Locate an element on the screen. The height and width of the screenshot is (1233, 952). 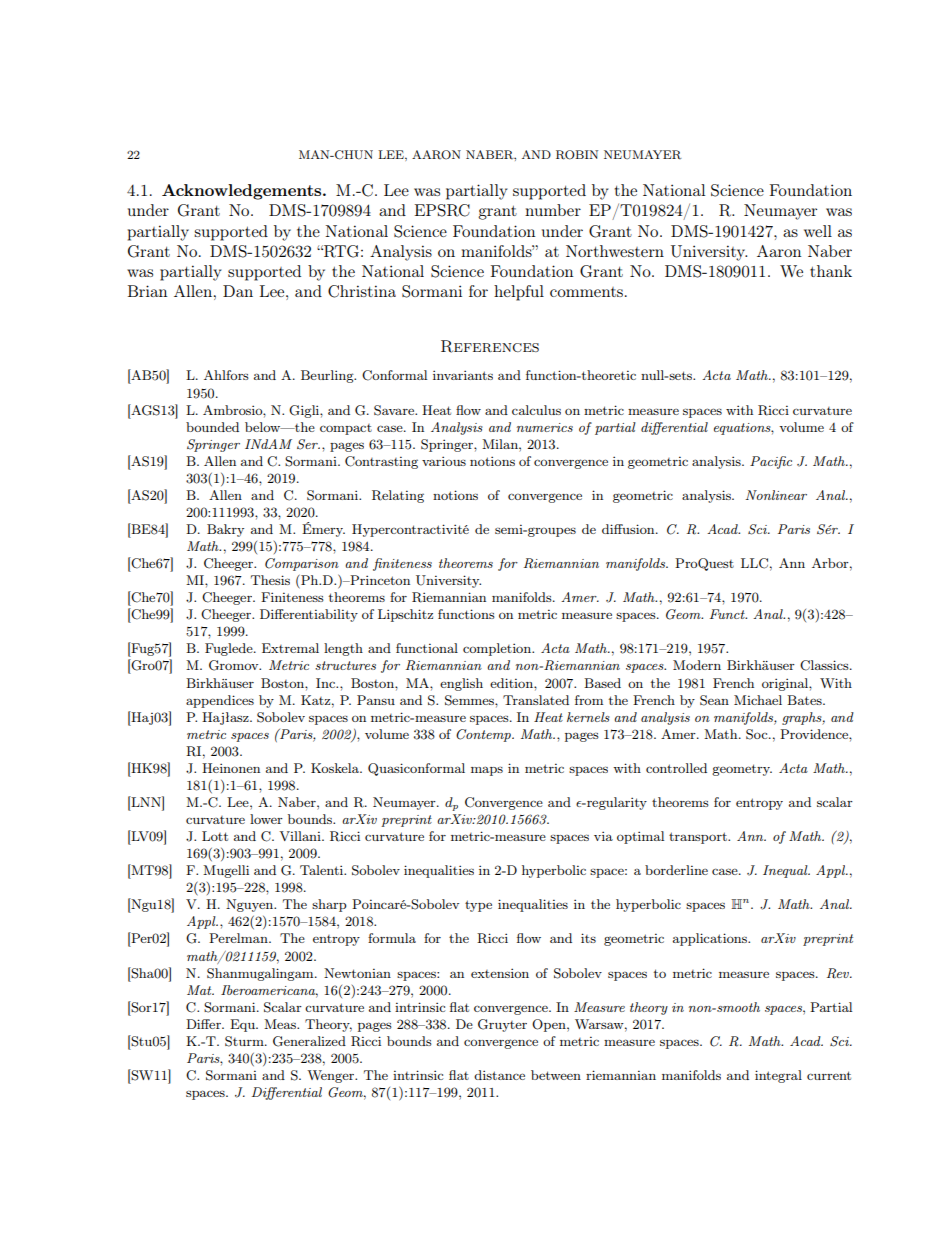
EPSRC is located at coordinates (442, 210).
